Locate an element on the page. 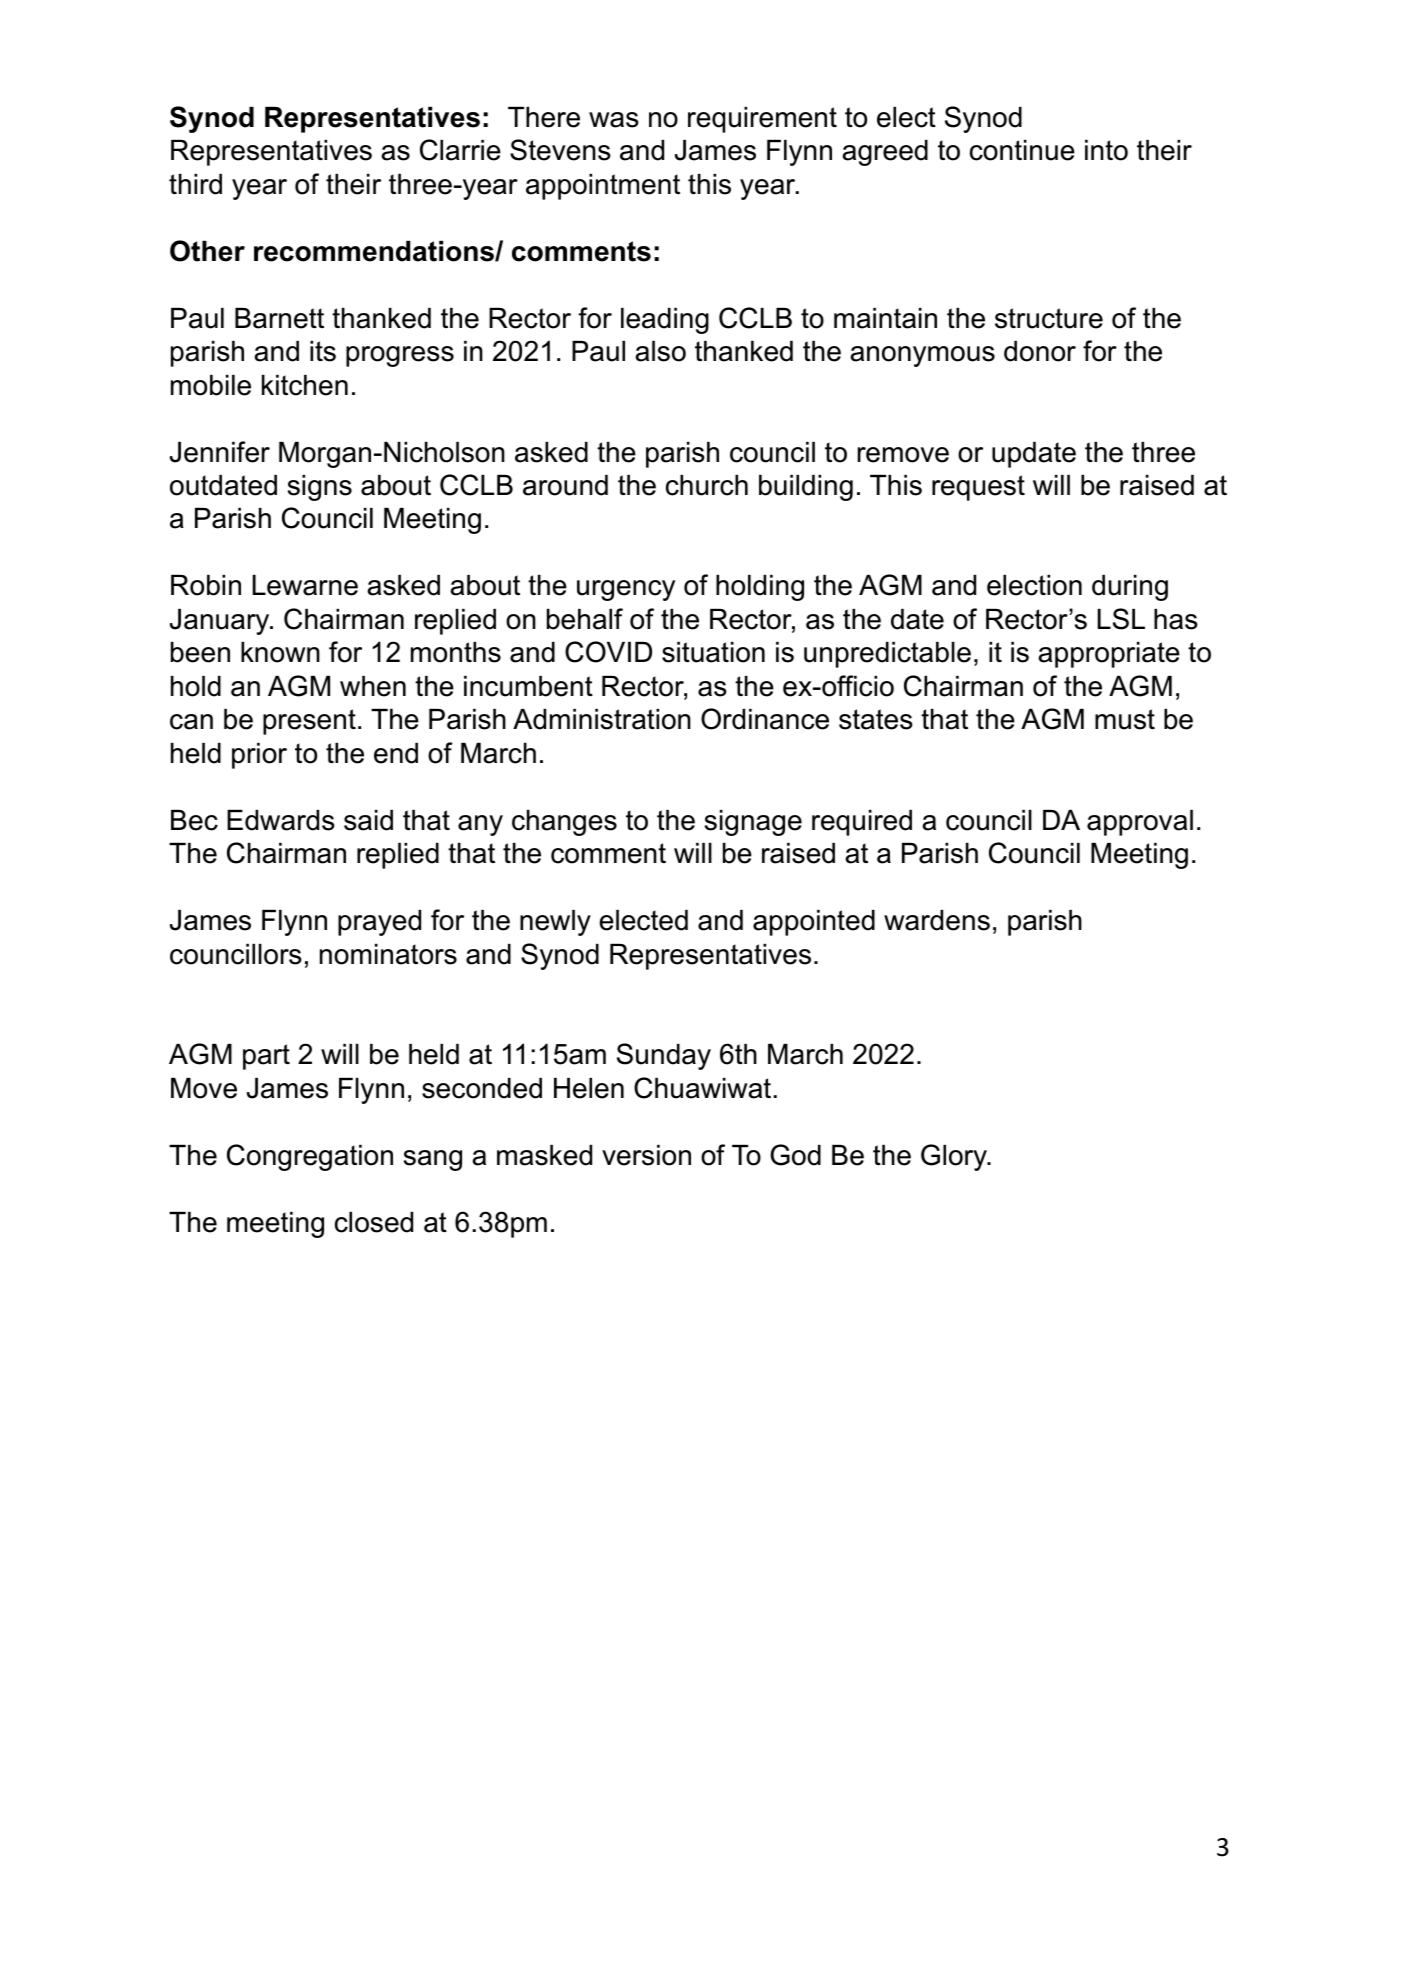 The width and height of the image is (1401, 1979). appropriate is located at coordinates (1109, 655).
